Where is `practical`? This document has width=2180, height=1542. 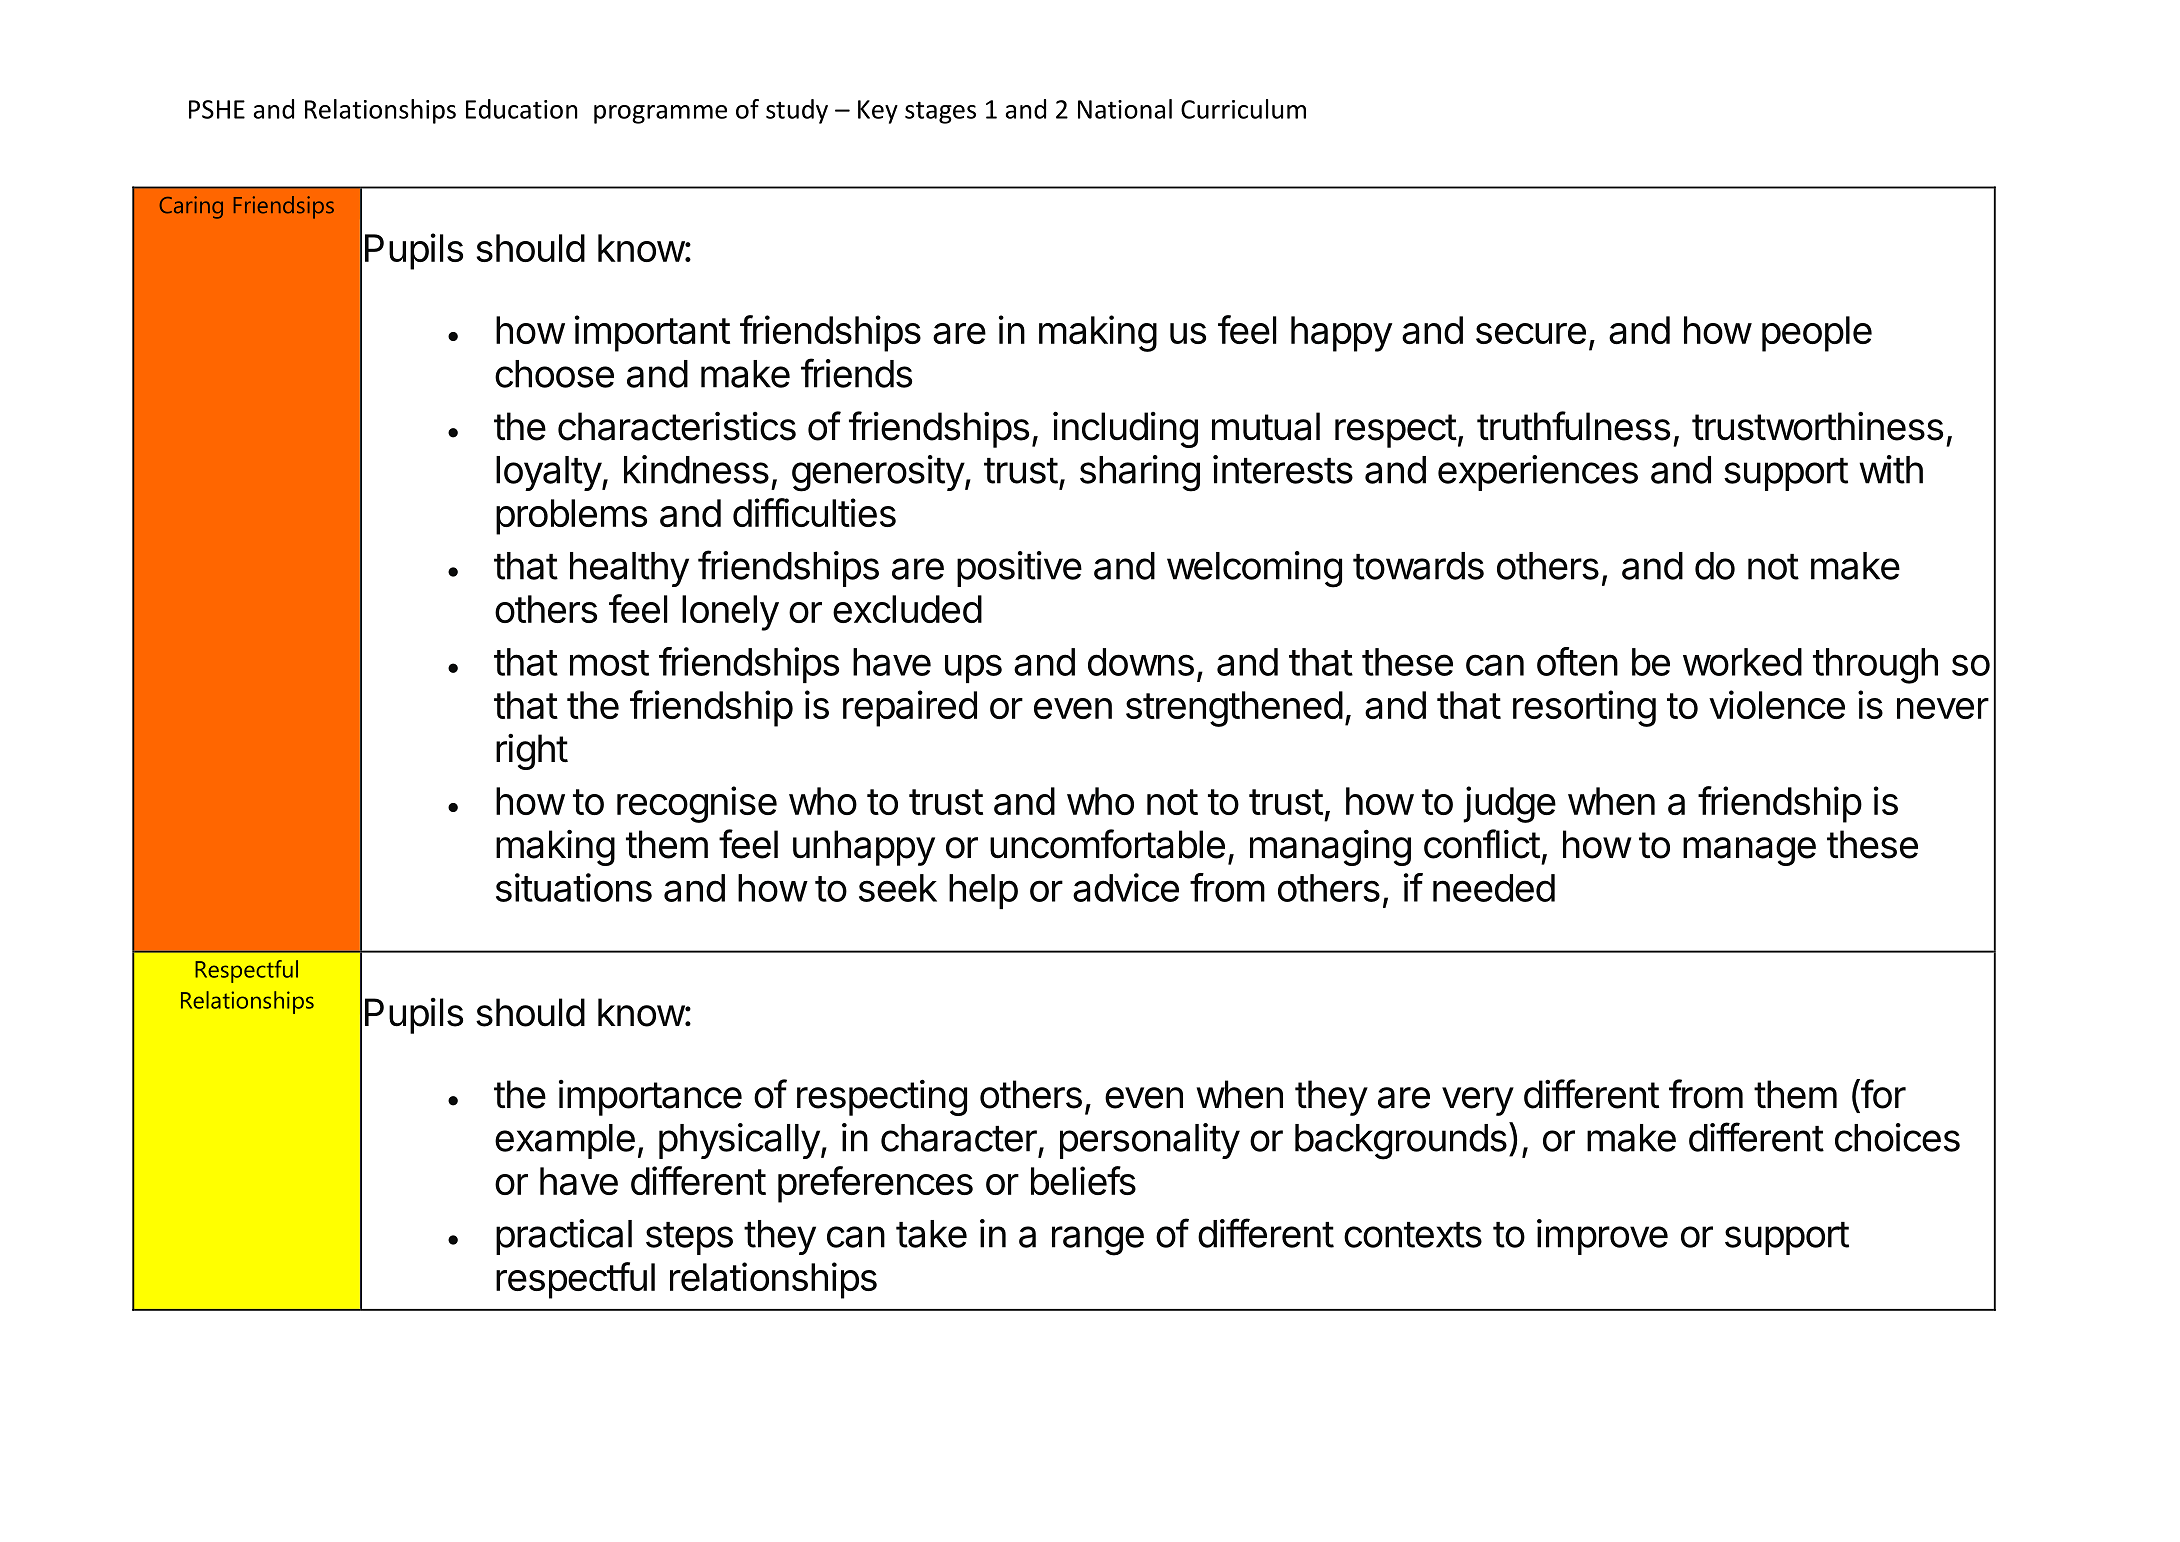
practical is located at coordinates (564, 1237).
